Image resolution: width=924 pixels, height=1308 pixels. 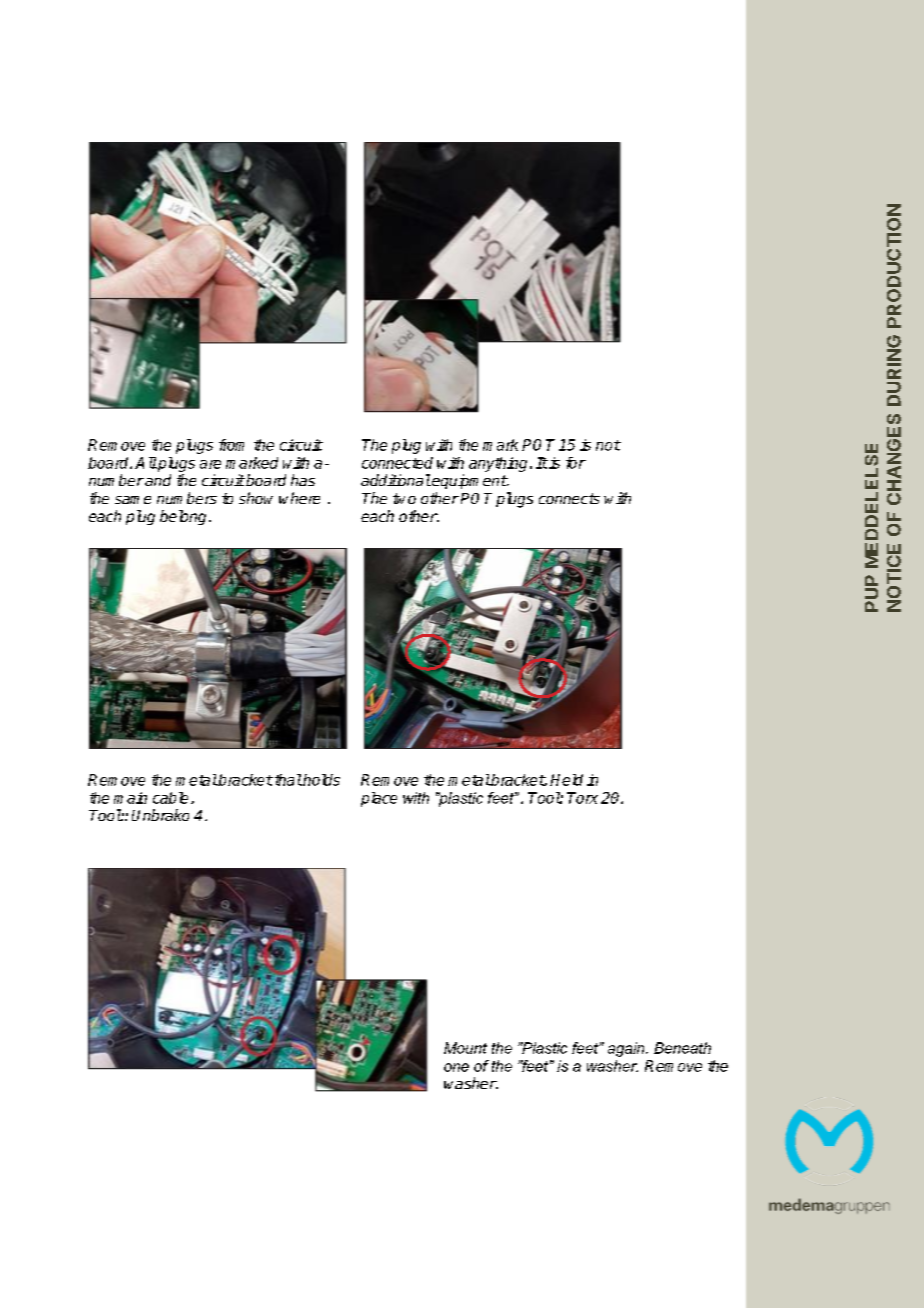 I want to click on Held, so click(x=566, y=780).
